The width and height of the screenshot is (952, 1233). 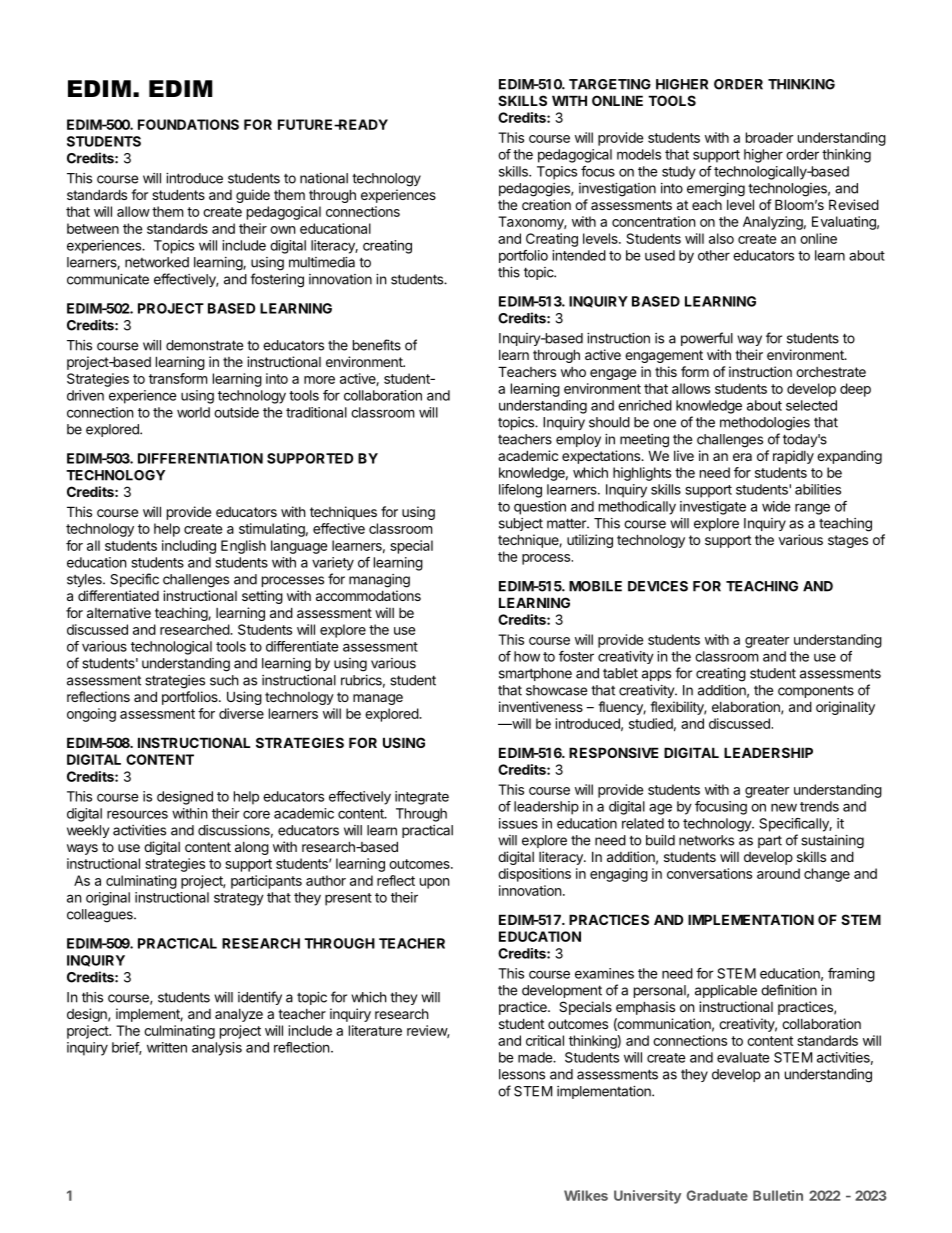 I want to click on written, so click(x=167, y=1047).
